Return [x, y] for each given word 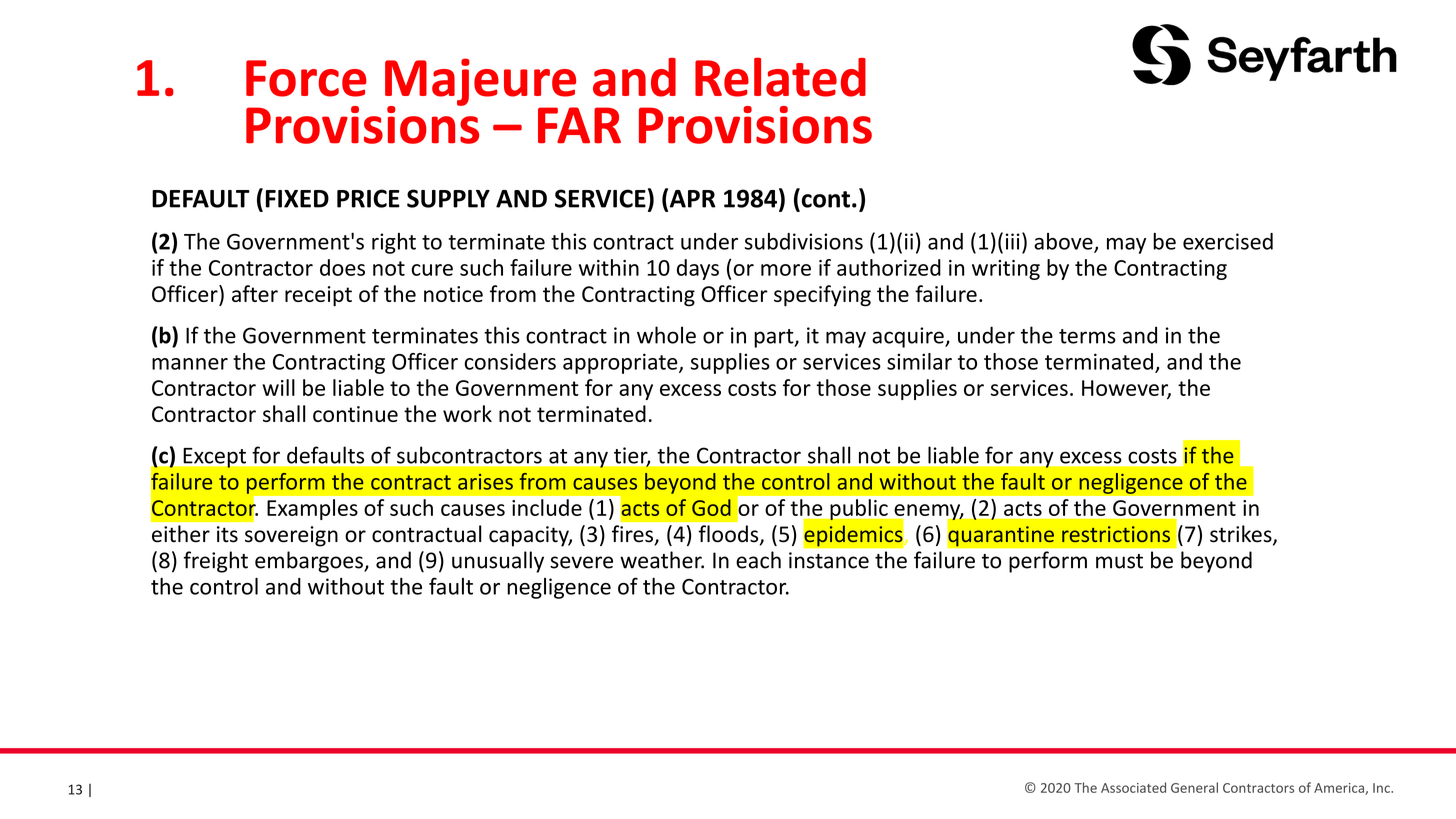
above [1064, 242]
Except [215, 458]
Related [780, 77]
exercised [1228, 241]
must [1119, 561]
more [786, 270]
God [711, 507]
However [1126, 389]
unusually [498, 562]
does [342, 267]
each [758, 560]
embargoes [310, 562]
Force [306, 78]
